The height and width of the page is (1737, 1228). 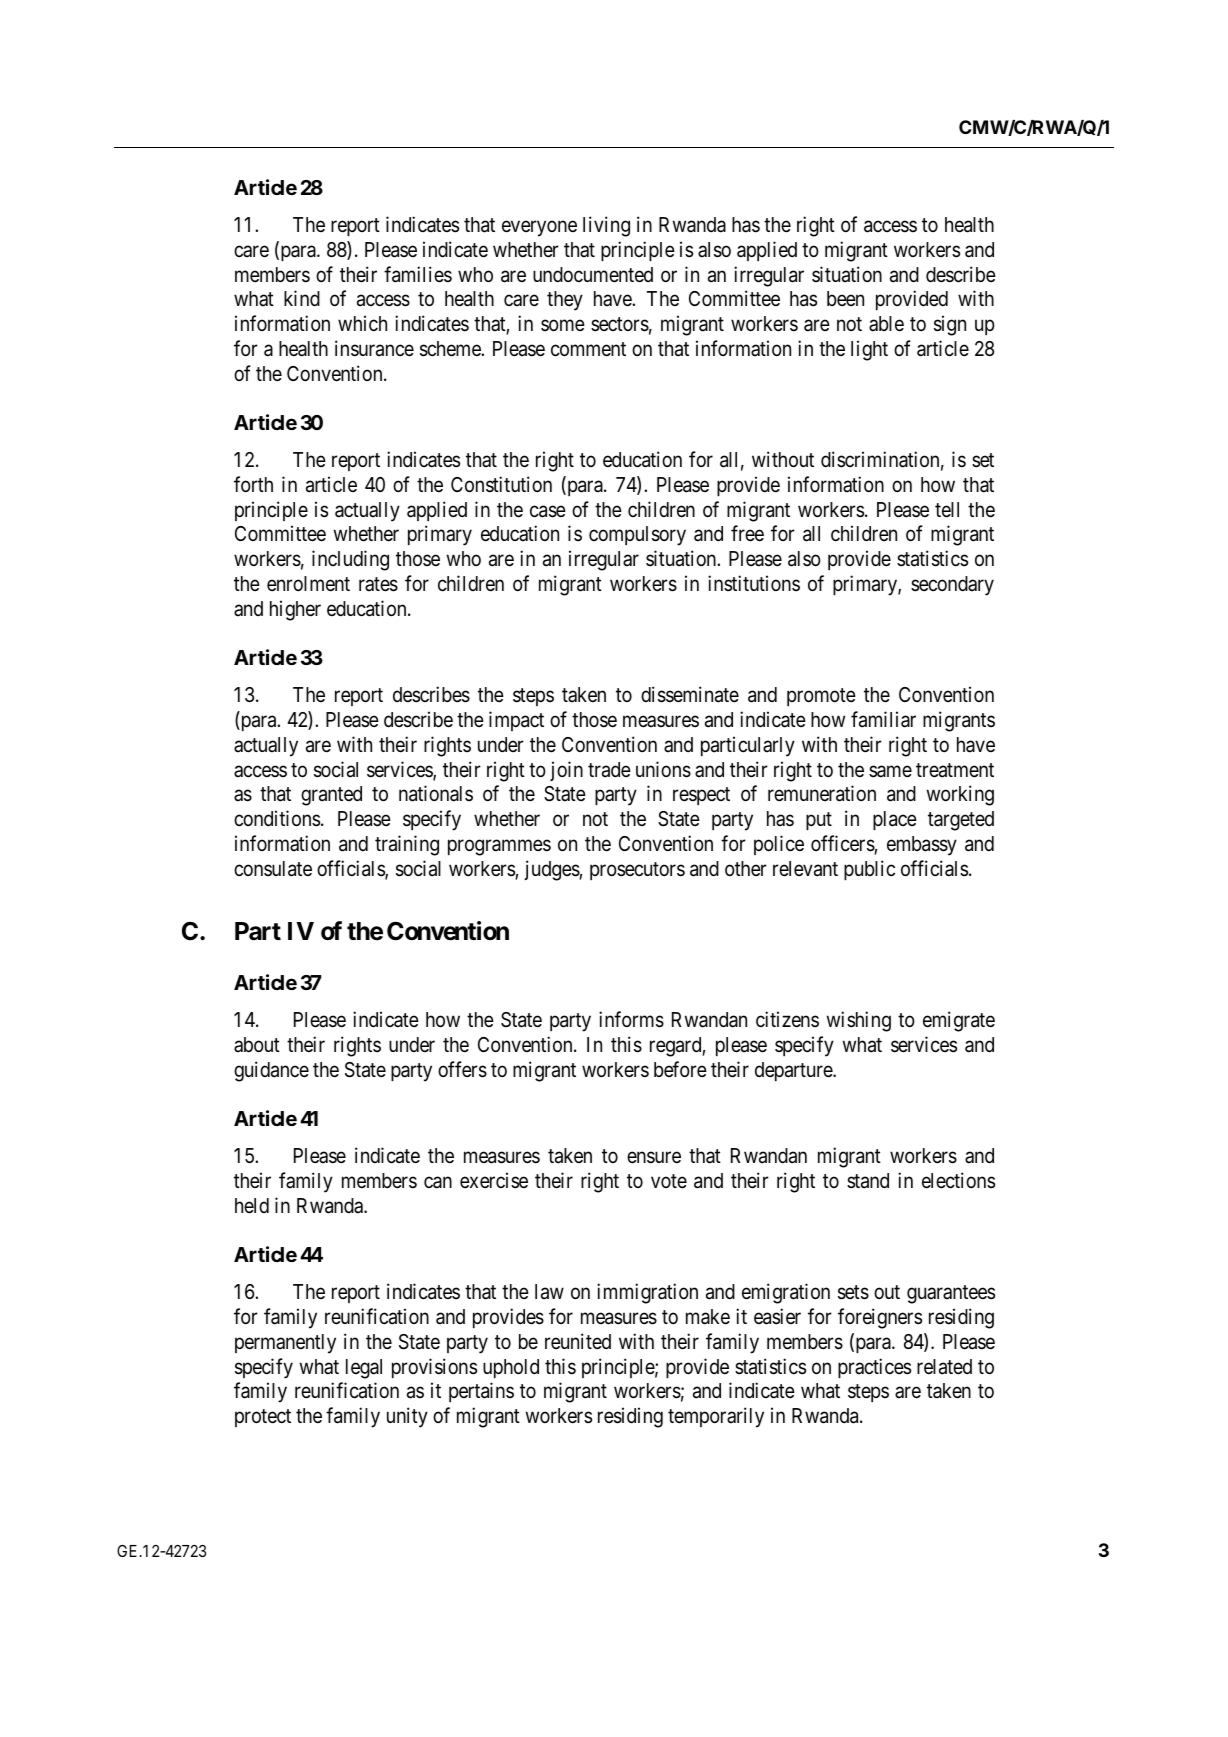 What do you see at coordinates (859, 1021) in the page?
I see `wishing` at bounding box center [859, 1021].
